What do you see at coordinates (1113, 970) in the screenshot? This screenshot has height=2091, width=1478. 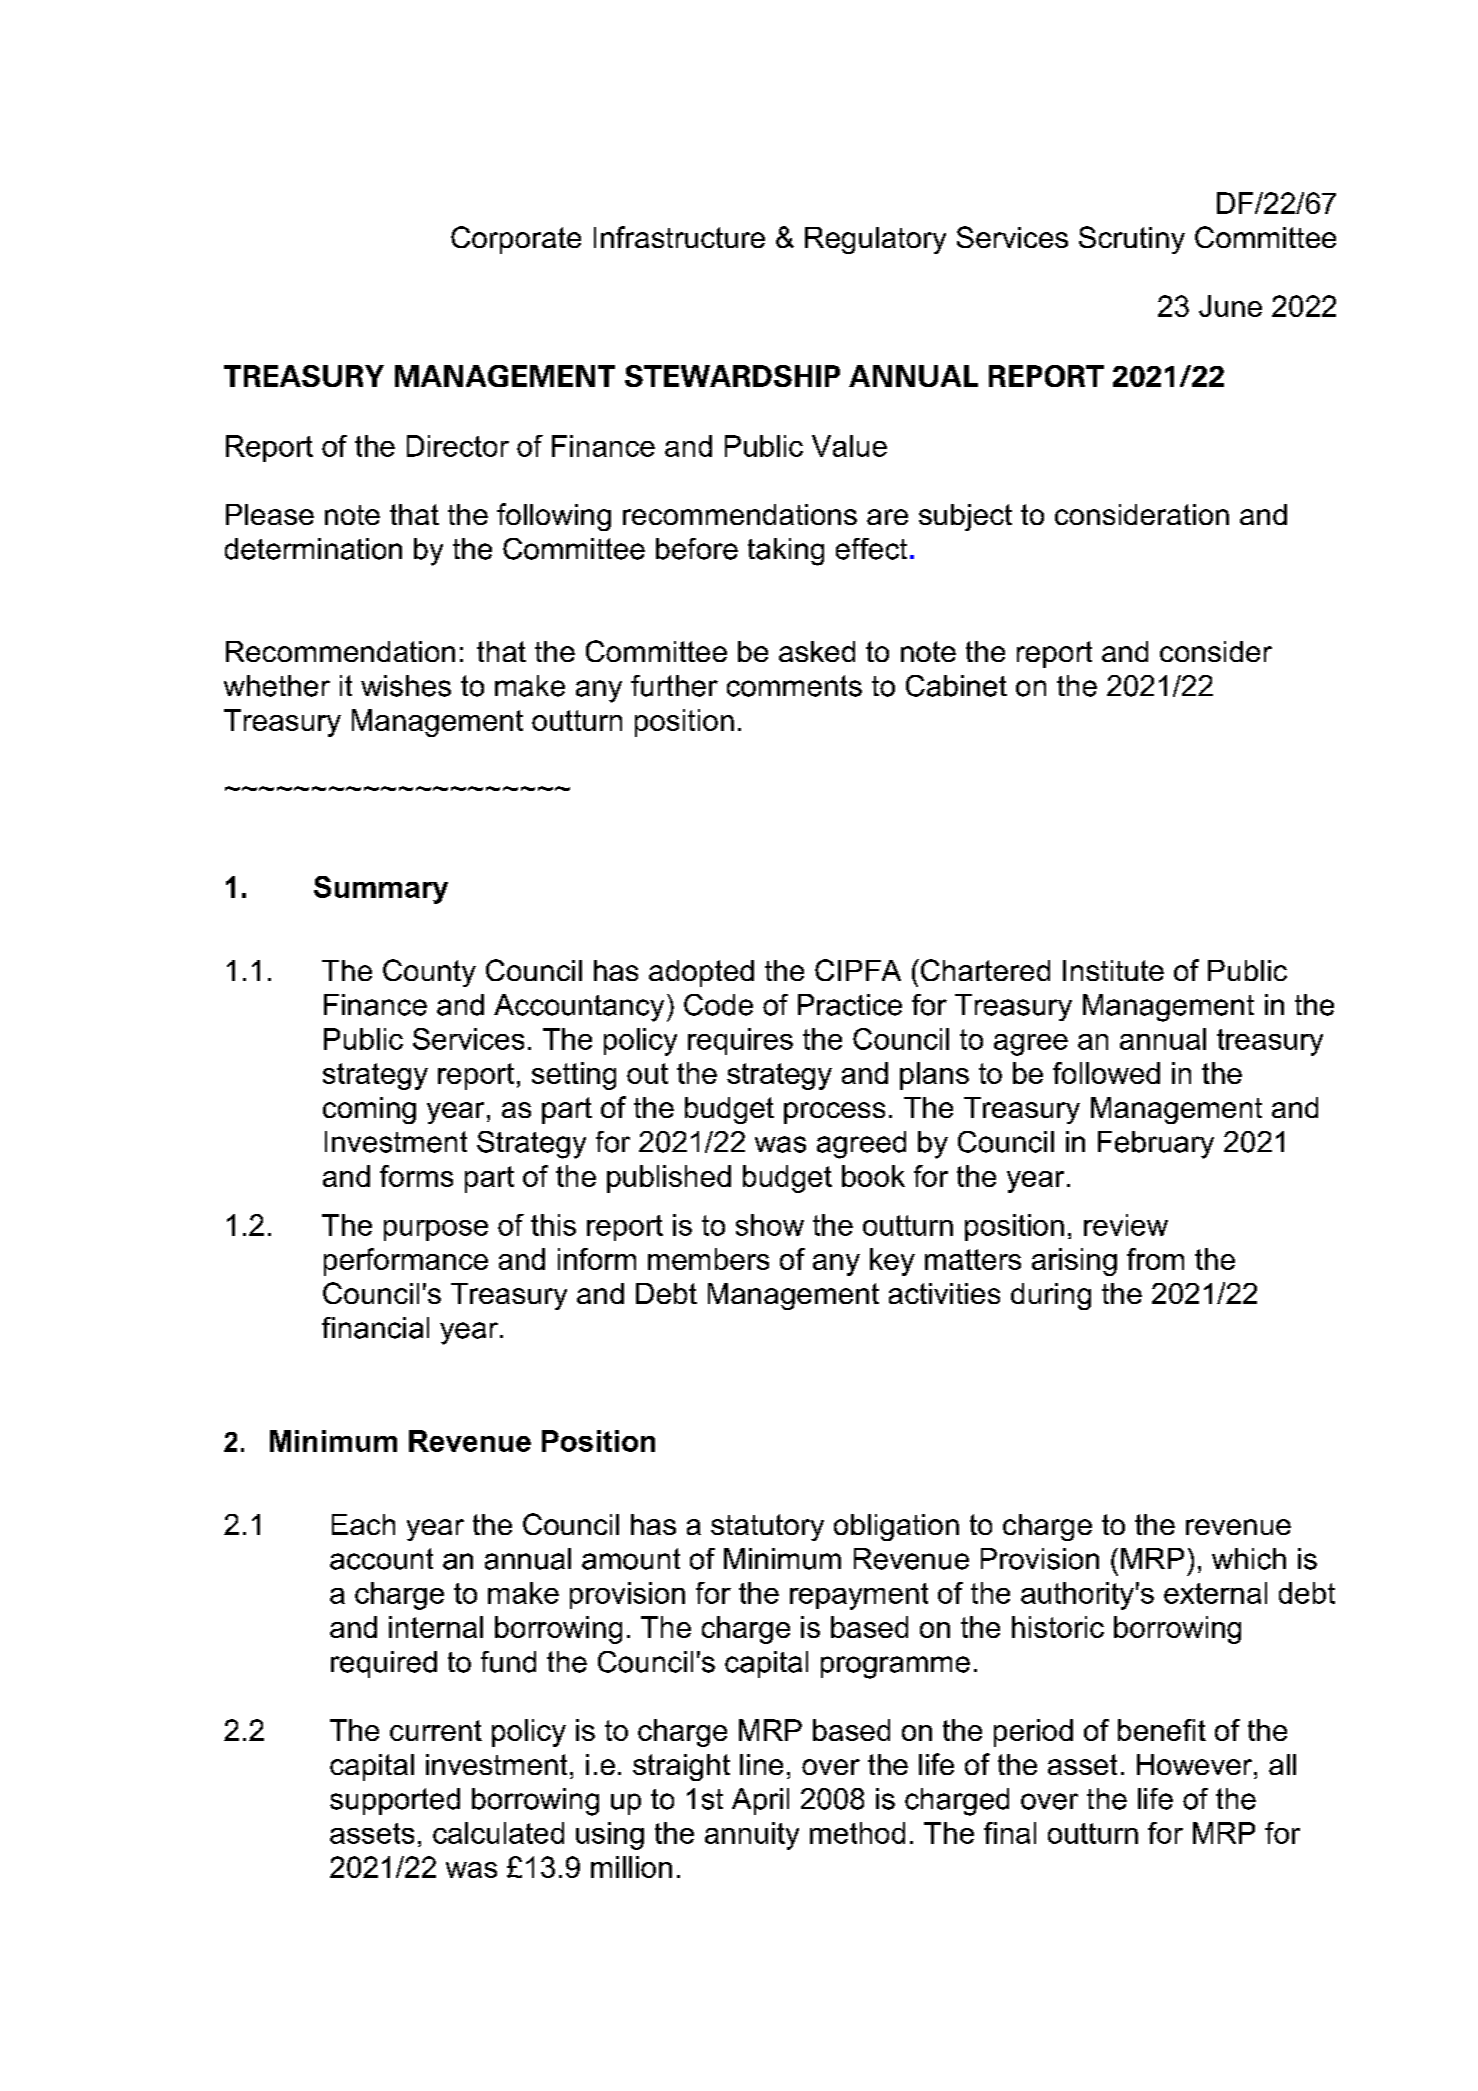 I see `Institute` at bounding box center [1113, 970].
